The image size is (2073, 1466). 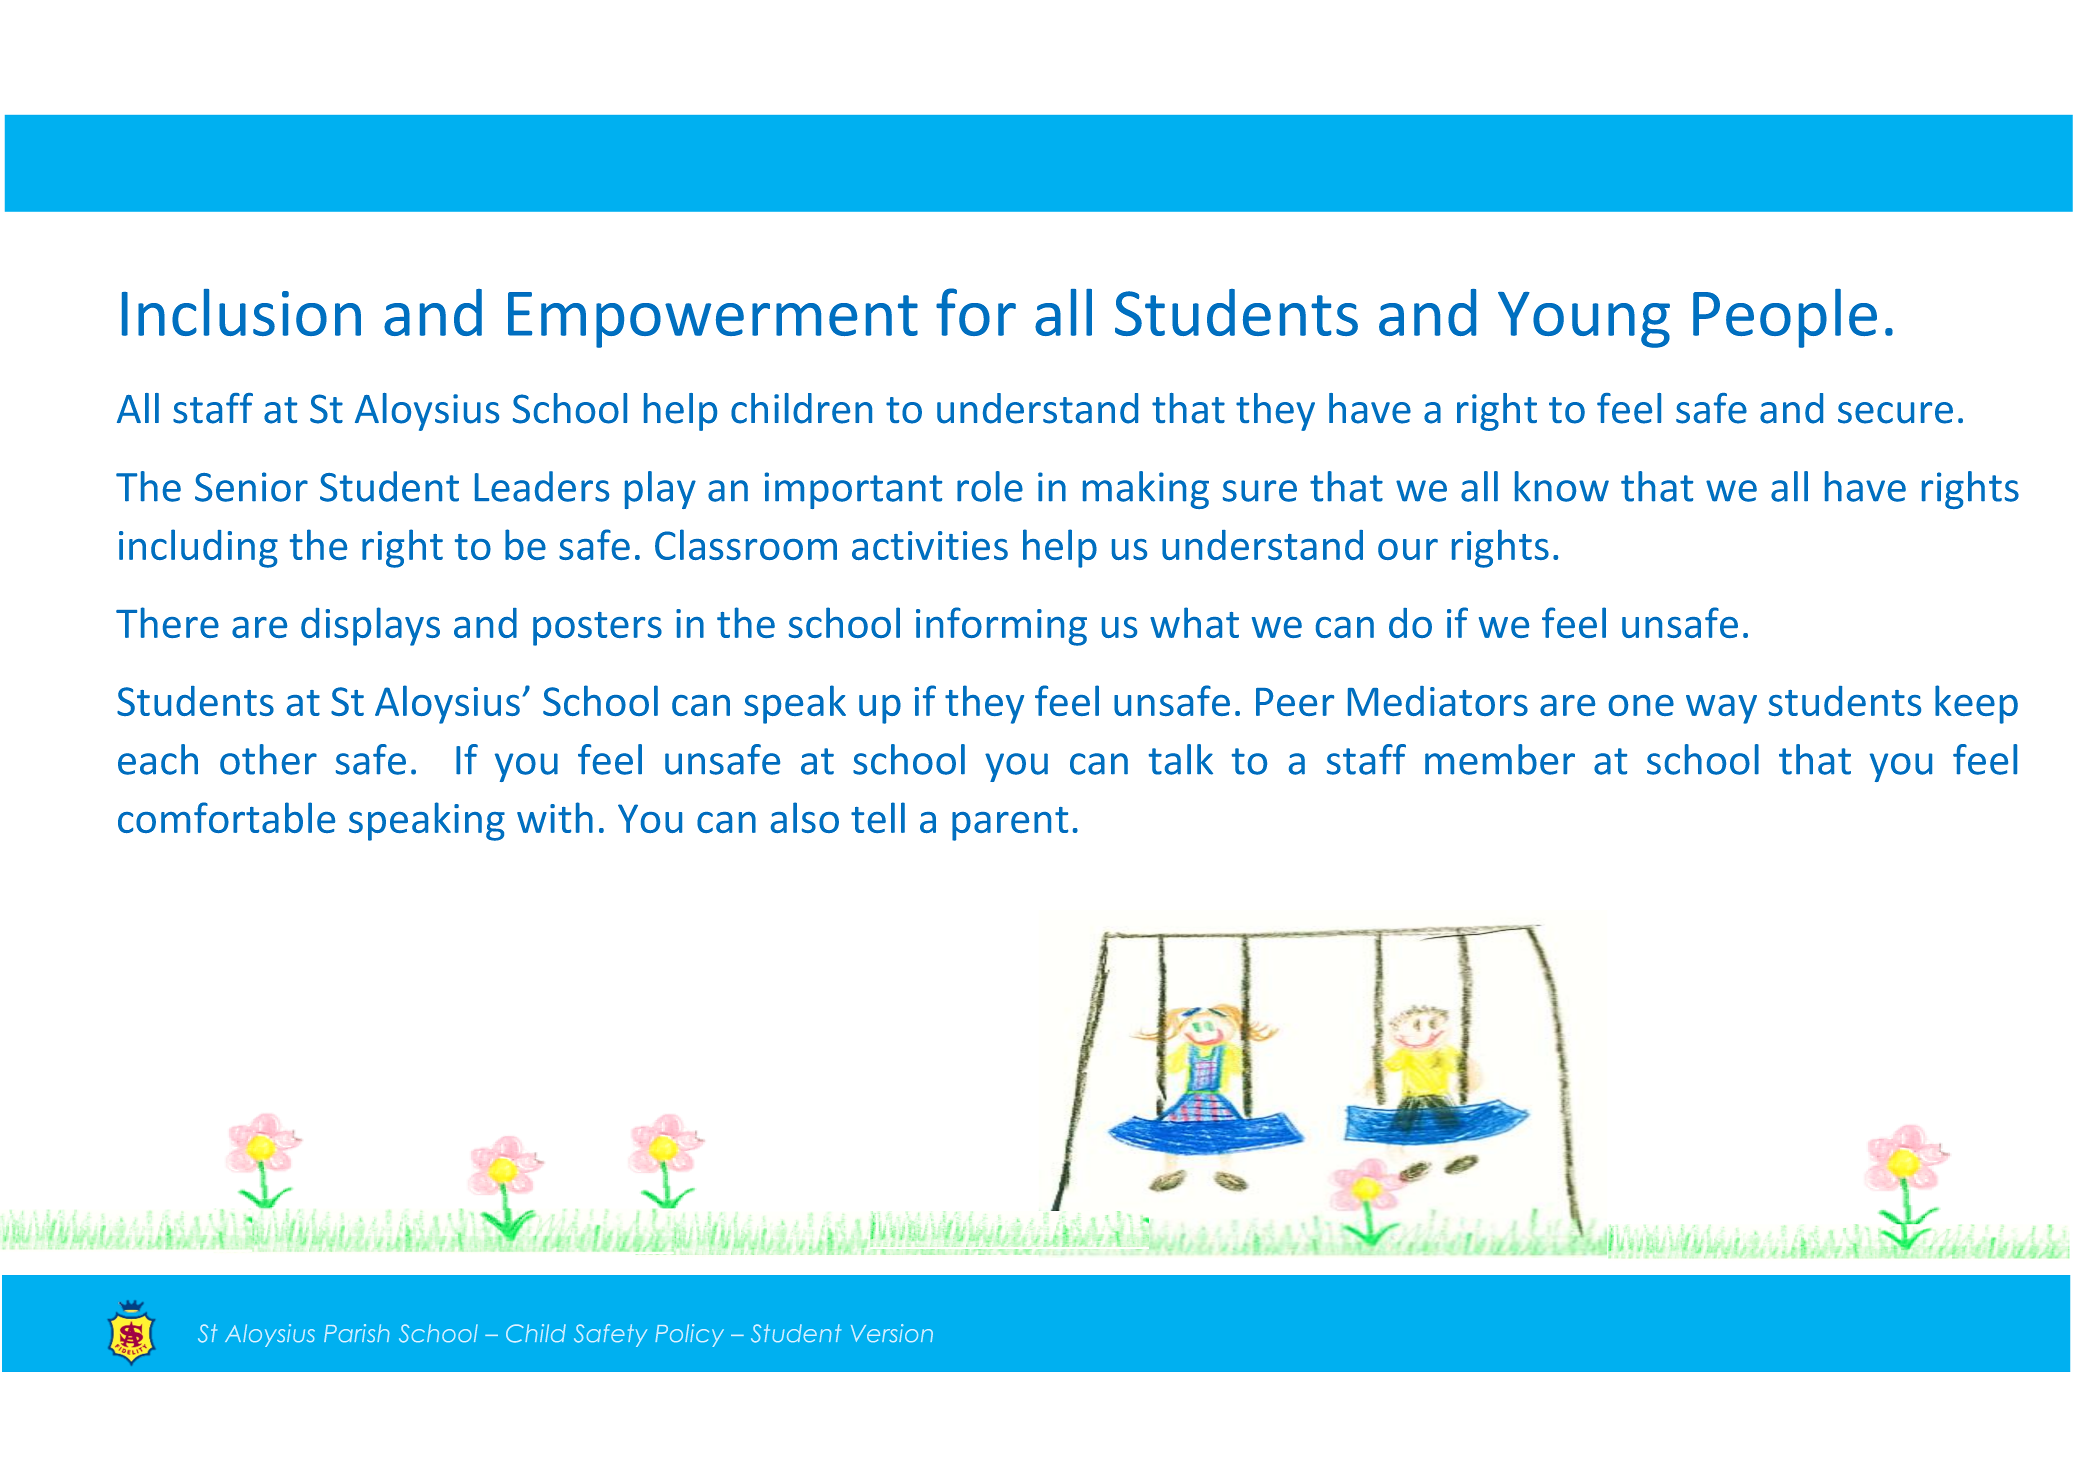 I want to click on Version, so click(x=892, y=1333).
